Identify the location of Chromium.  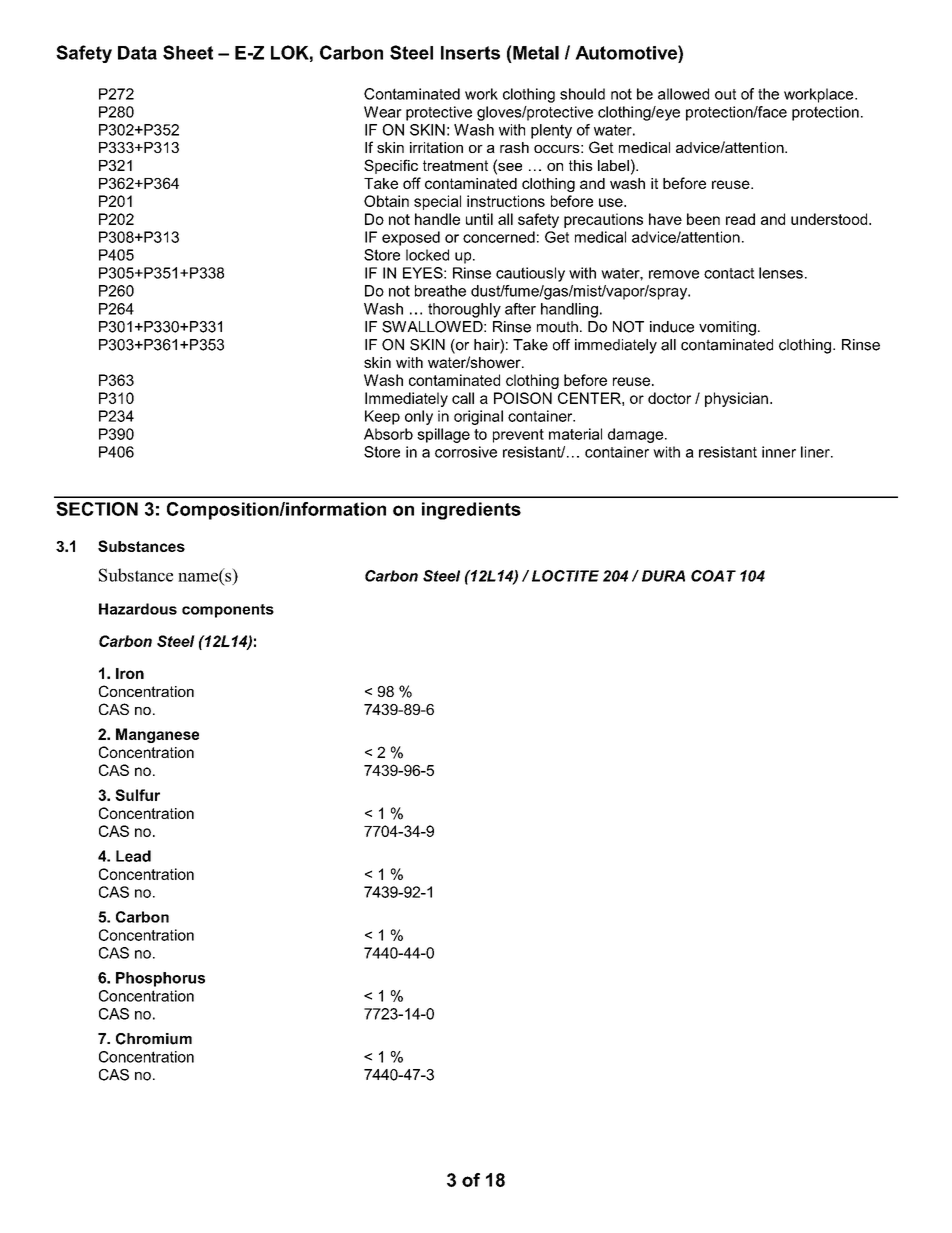
(154, 1039).
